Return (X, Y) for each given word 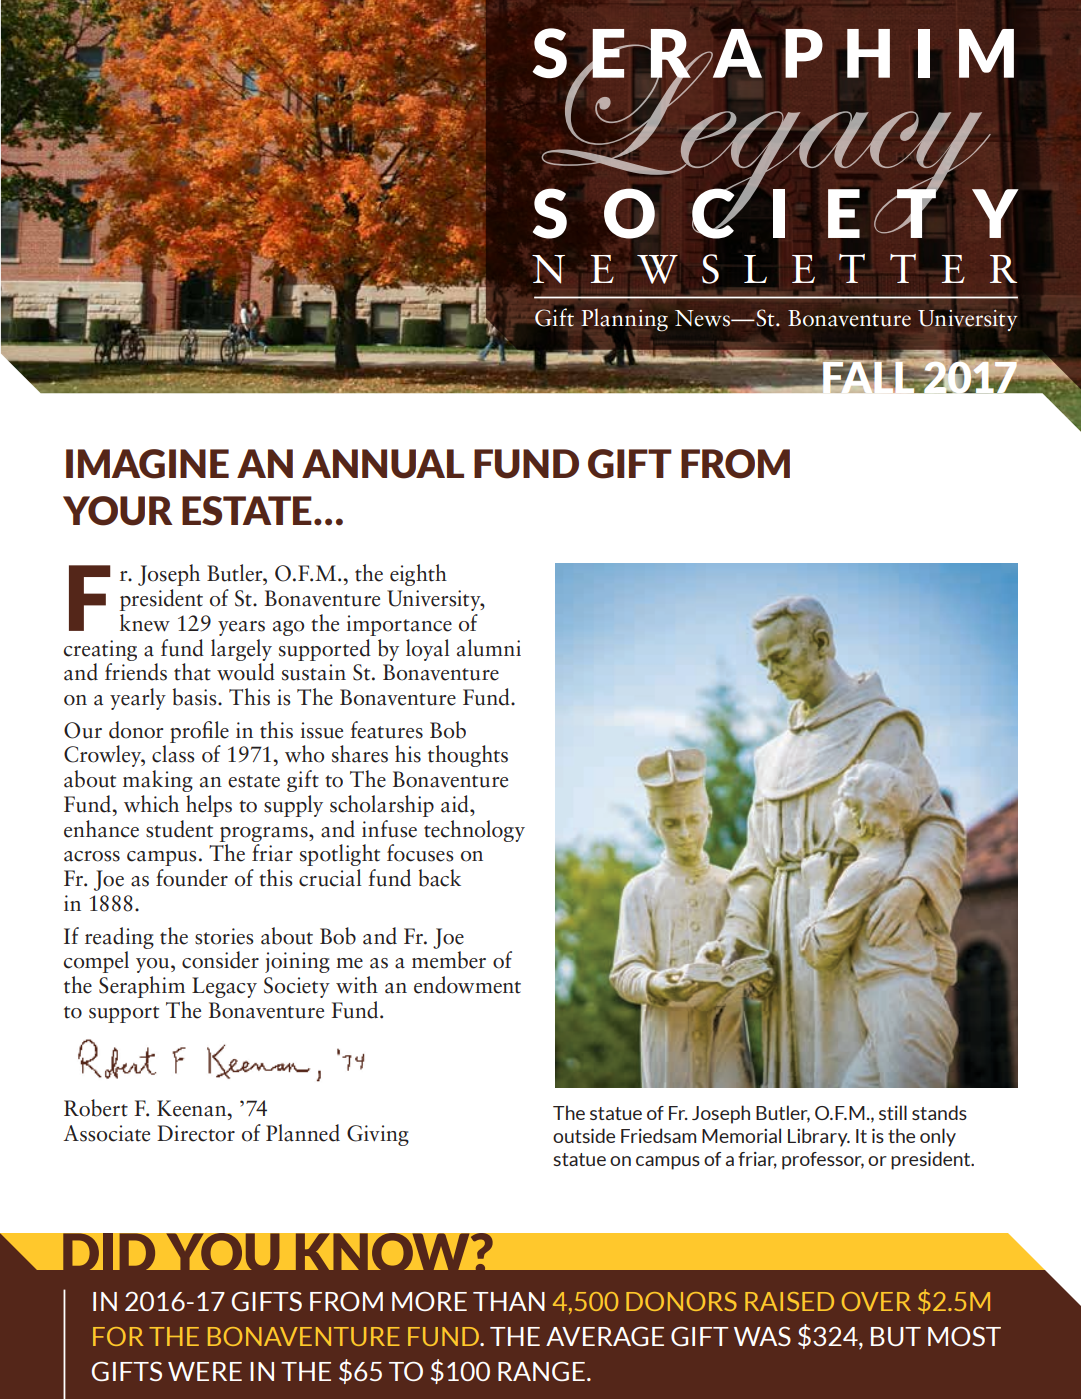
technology (474, 831)
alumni (489, 648)
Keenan (193, 1108)
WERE (205, 1371)
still (893, 1112)
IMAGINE (147, 464)
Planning (624, 320)
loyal (428, 650)
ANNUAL (383, 464)
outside (584, 1135)
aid (456, 804)
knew (145, 623)
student (179, 829)
